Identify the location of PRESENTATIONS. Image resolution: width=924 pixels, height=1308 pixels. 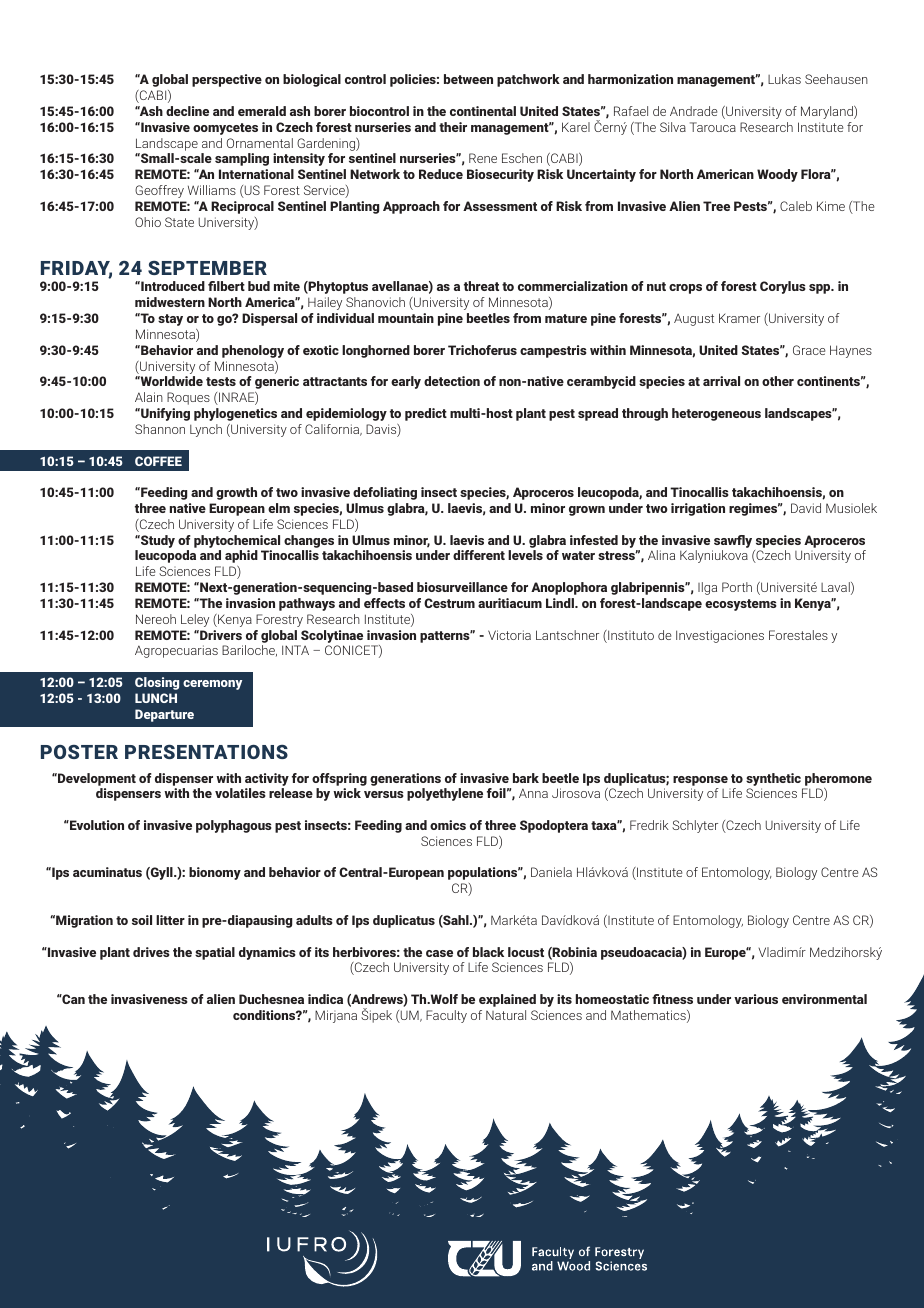
(206, 752).
